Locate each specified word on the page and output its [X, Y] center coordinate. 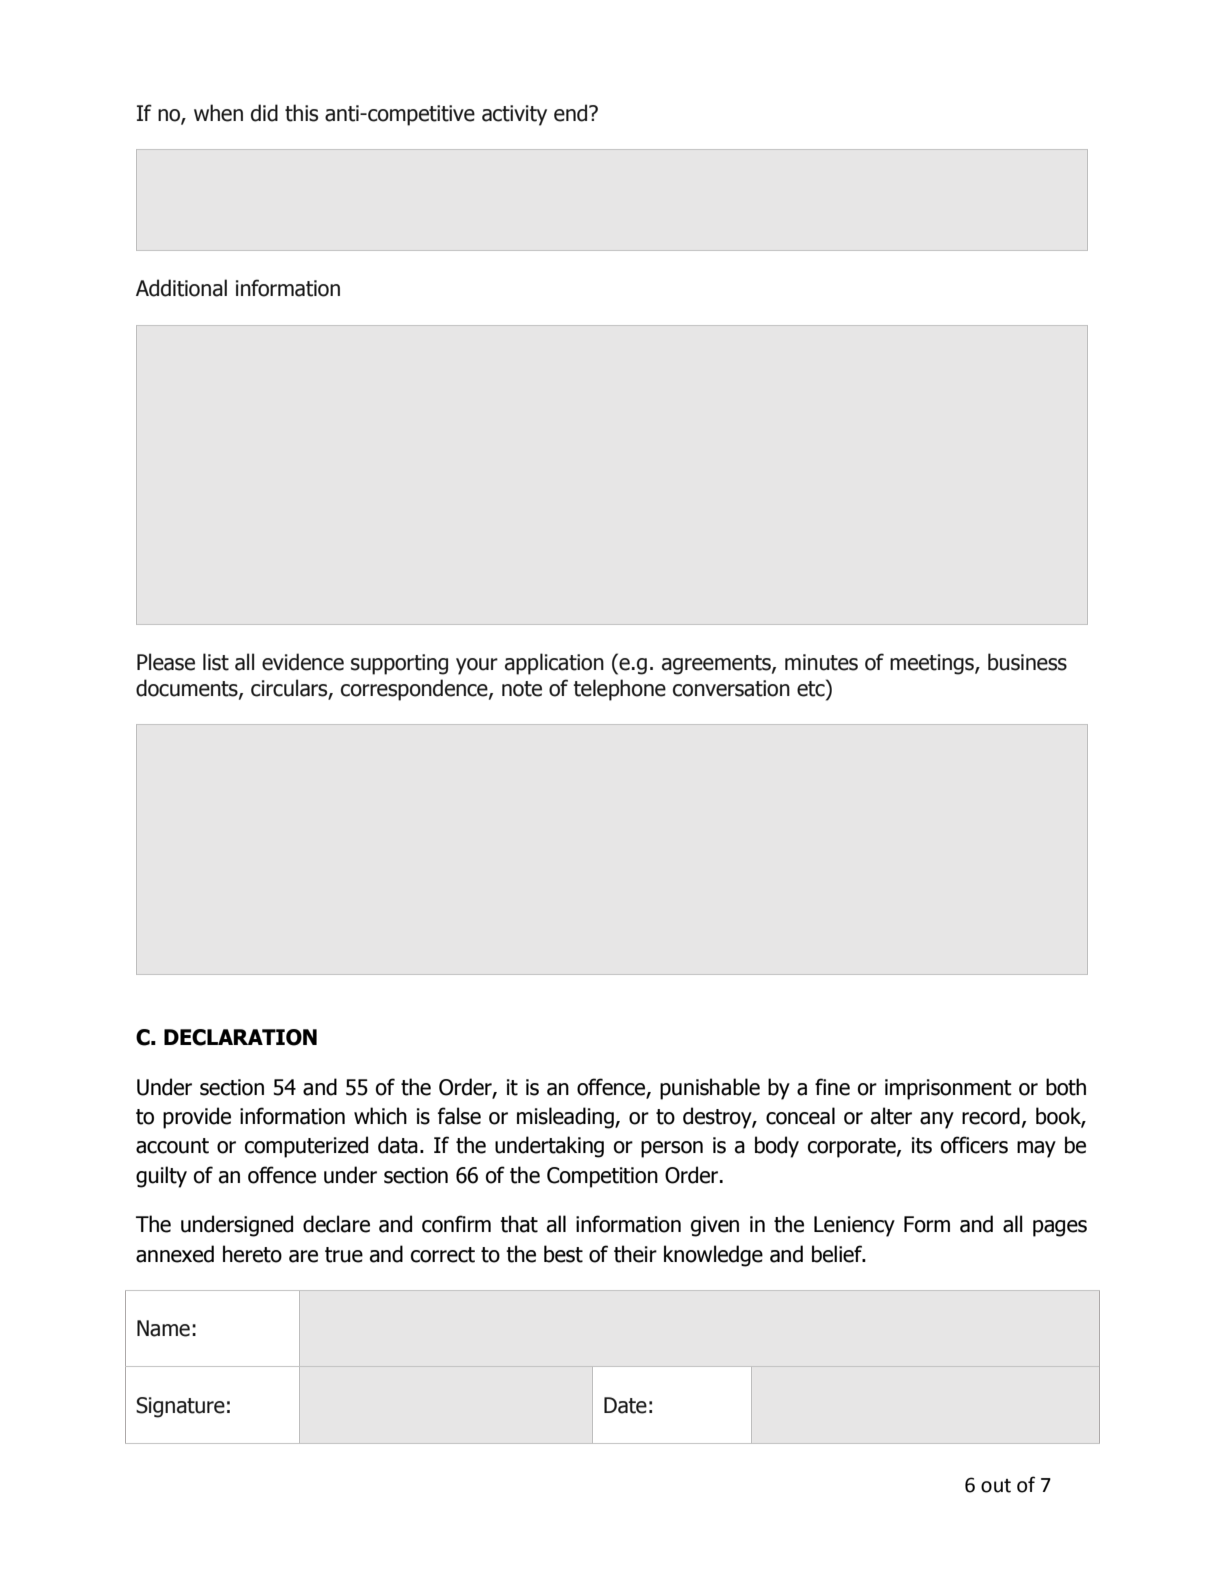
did [264, 113]
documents [188, 688]
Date [625, 1405]
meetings [933, 664]
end [572, 113]
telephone [619, 690]
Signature [180, 1407]
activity [514, 115]
